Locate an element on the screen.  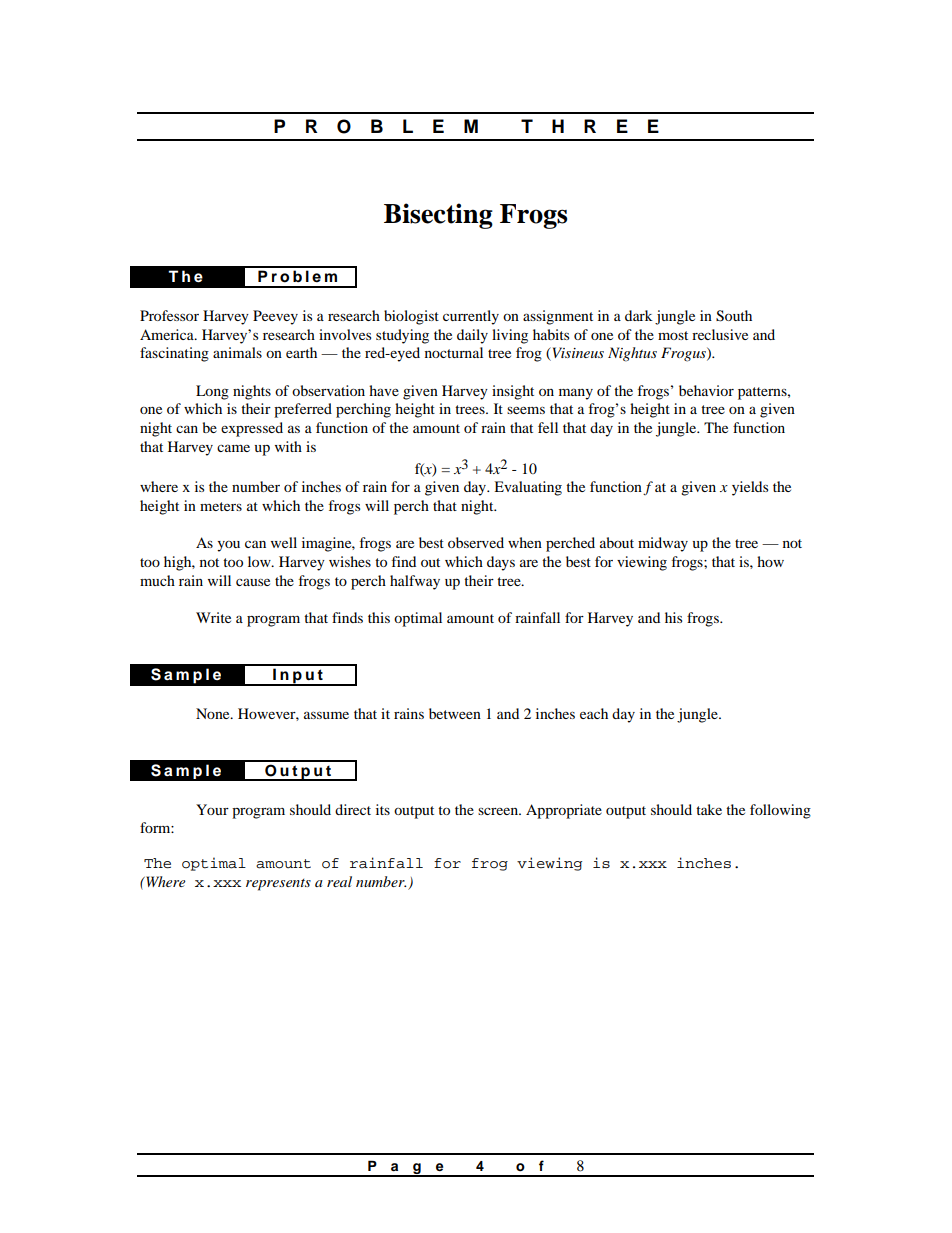
take is located at coordinates (709, 809).
